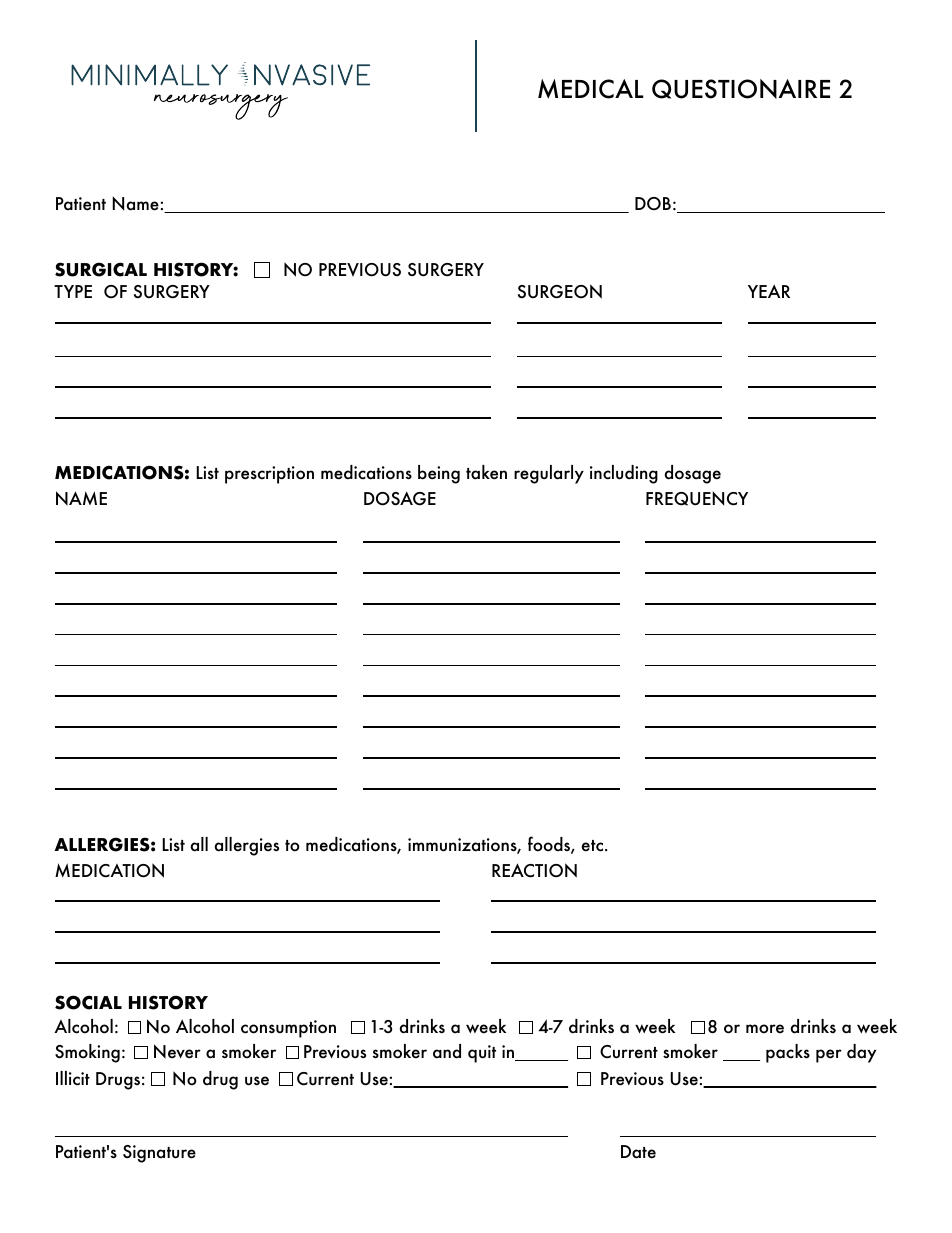  I want to click on etc, so click(594, 846).
